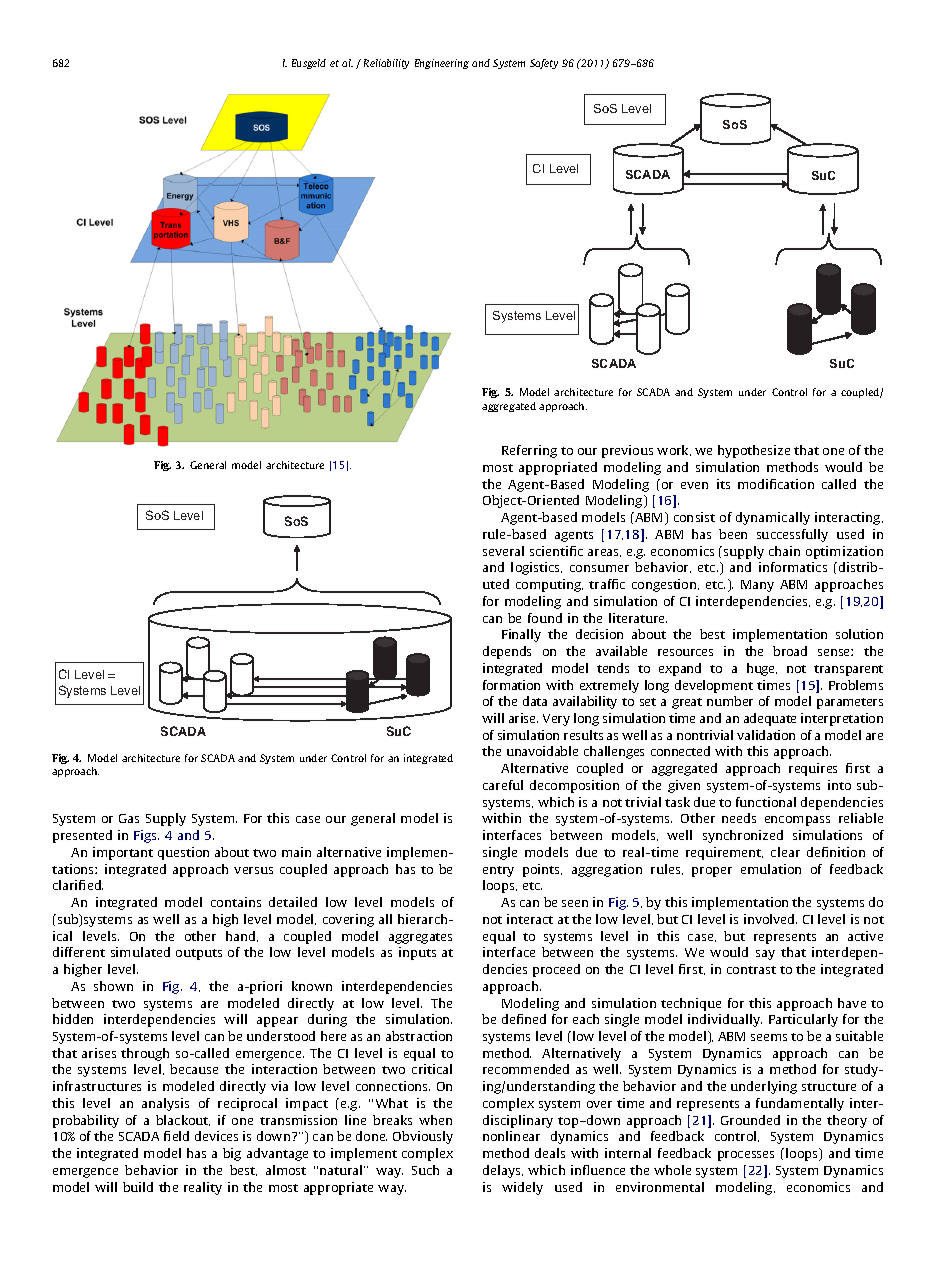 This screenshot has width=952, height=1270. What do you see at coordinates (529, 451) in the screenshot?
I see `Referring` at bounding box center [529, 451].
